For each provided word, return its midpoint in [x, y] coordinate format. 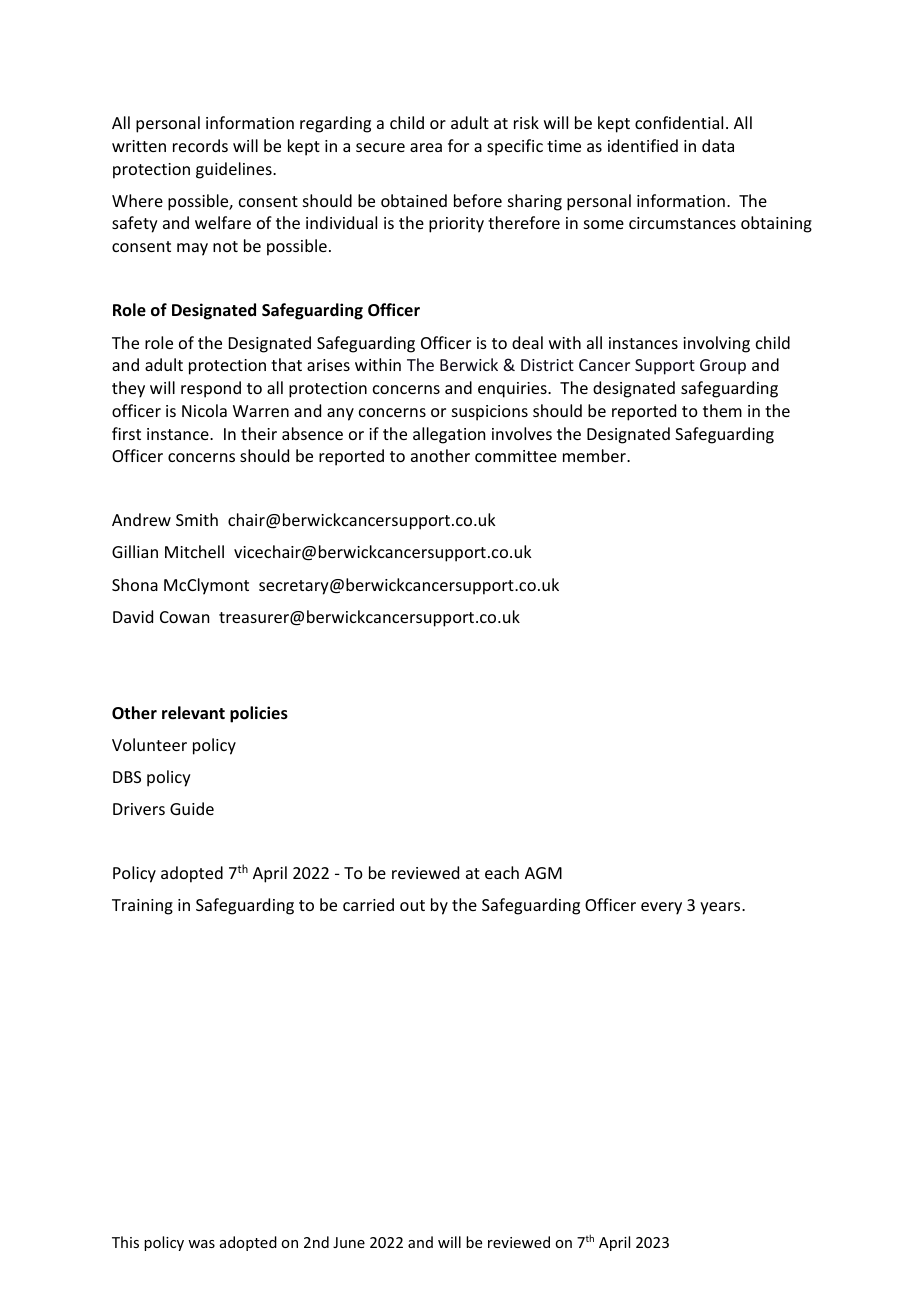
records [200, 145]
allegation [449, 435]
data [718, 145]
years [721, 908]
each [502, 872]
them [722, 410]
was [201, 1244]
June [349, 1242]
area [426, 147]
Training [142, 907]
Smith [197, 519]
